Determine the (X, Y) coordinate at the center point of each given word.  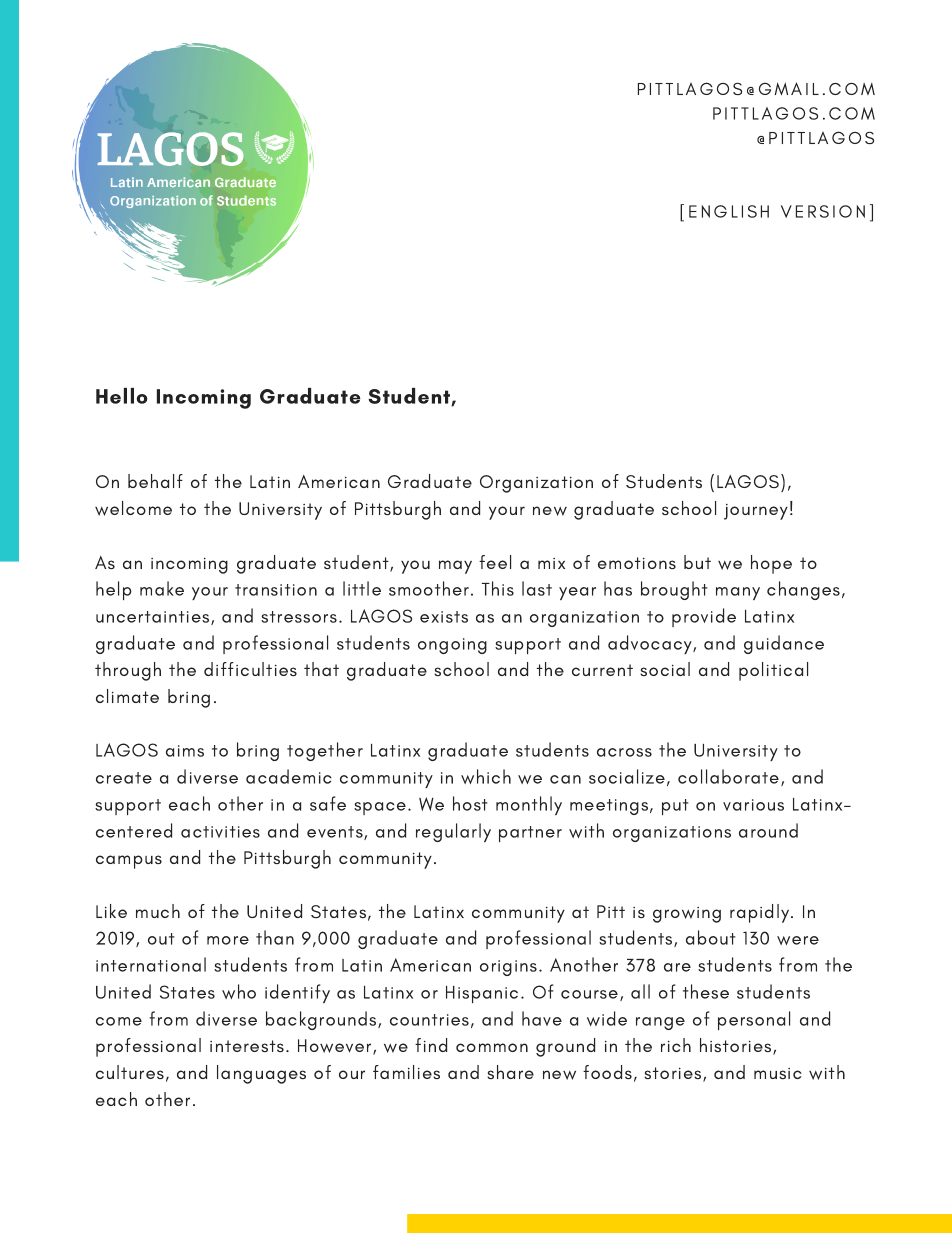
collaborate (728, 776)
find (431, 1045)
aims (185, 751)
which (486, 776)
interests (247, 1046)
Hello (122, 396)
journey (756, 512)
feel (495, 562)
